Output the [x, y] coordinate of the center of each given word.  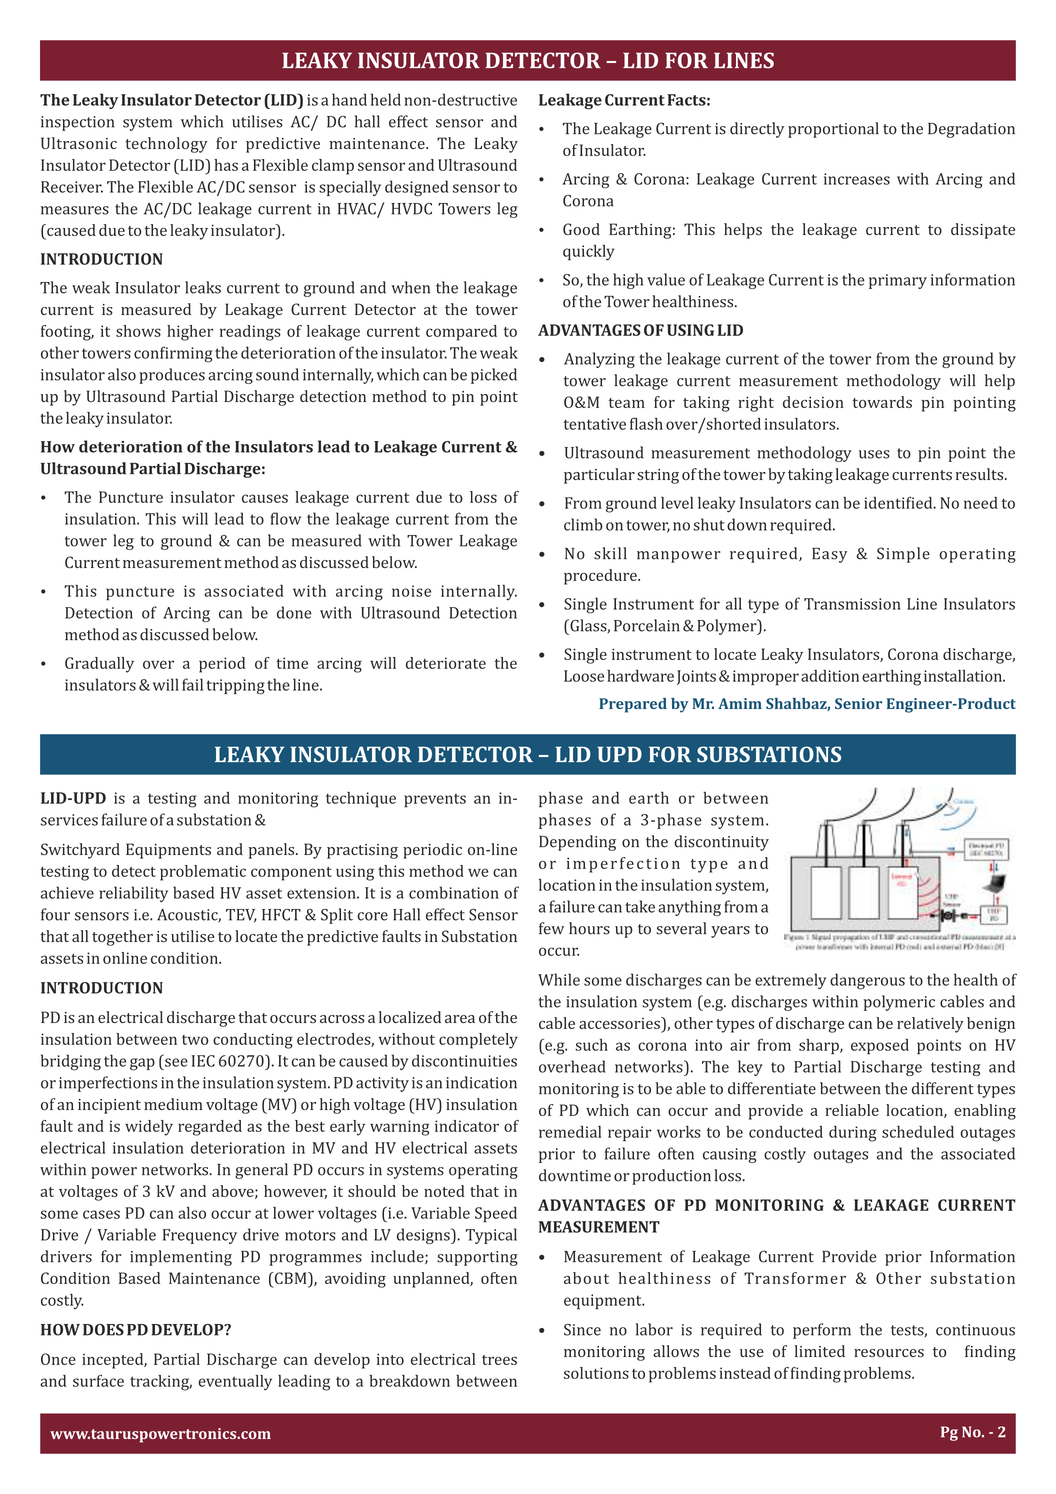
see [176, 1062]
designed [417, 188]
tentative [595, 424]
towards [882, 402]
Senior [858, 703]
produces [172, 376]
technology [166, 145]
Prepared [633, 705]
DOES [103, 1330]
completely [478, 1041]
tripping [235, 687]
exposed [880, 1047]
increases [857, 179]
